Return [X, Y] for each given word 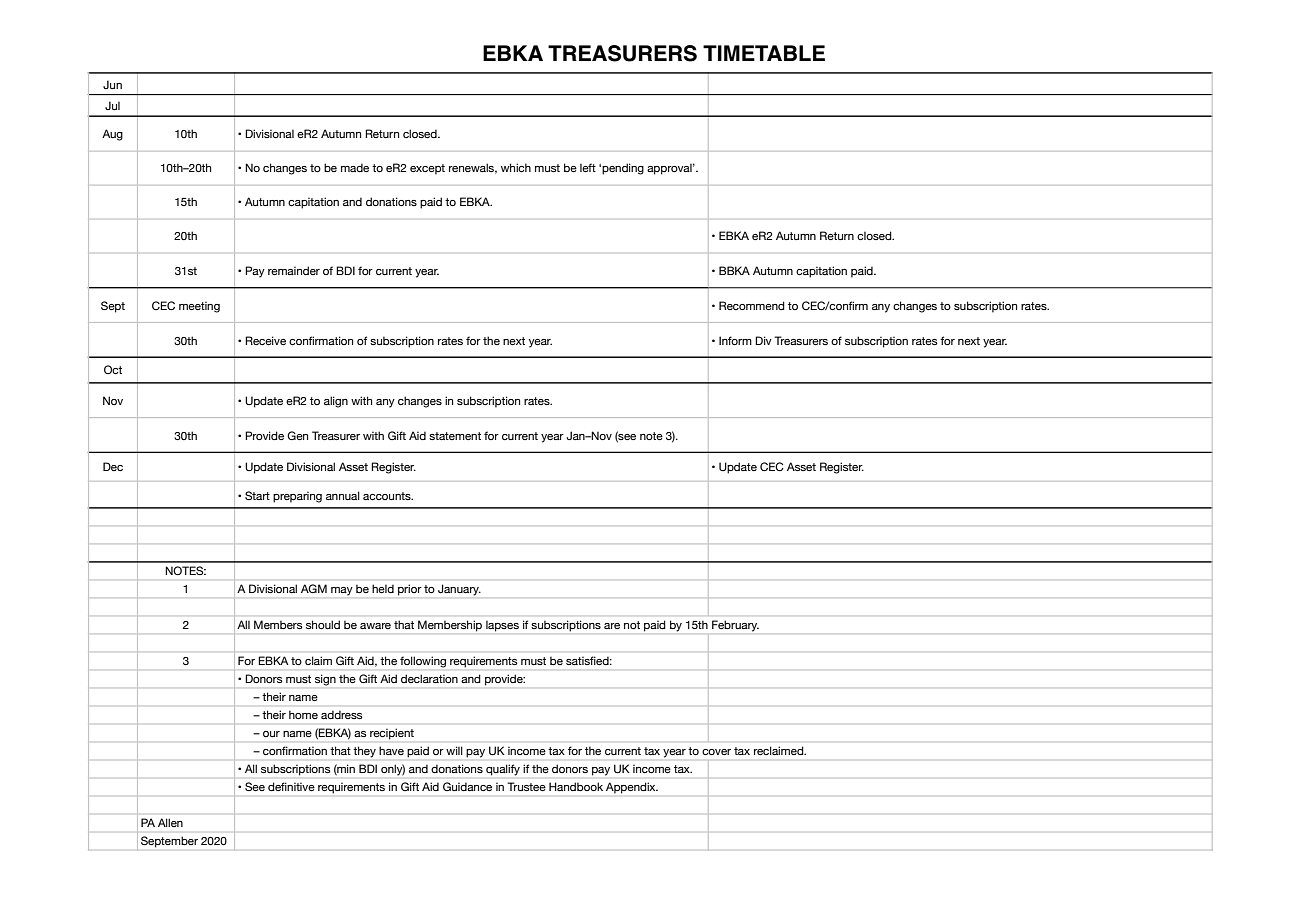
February [735, 626]
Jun [112, 84]
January [459, 590]
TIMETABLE [764, 53]
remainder [294, 270]
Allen [170, 822]
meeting [199, 307]
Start [257, 495]
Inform [735, 340]
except [427, 169]
